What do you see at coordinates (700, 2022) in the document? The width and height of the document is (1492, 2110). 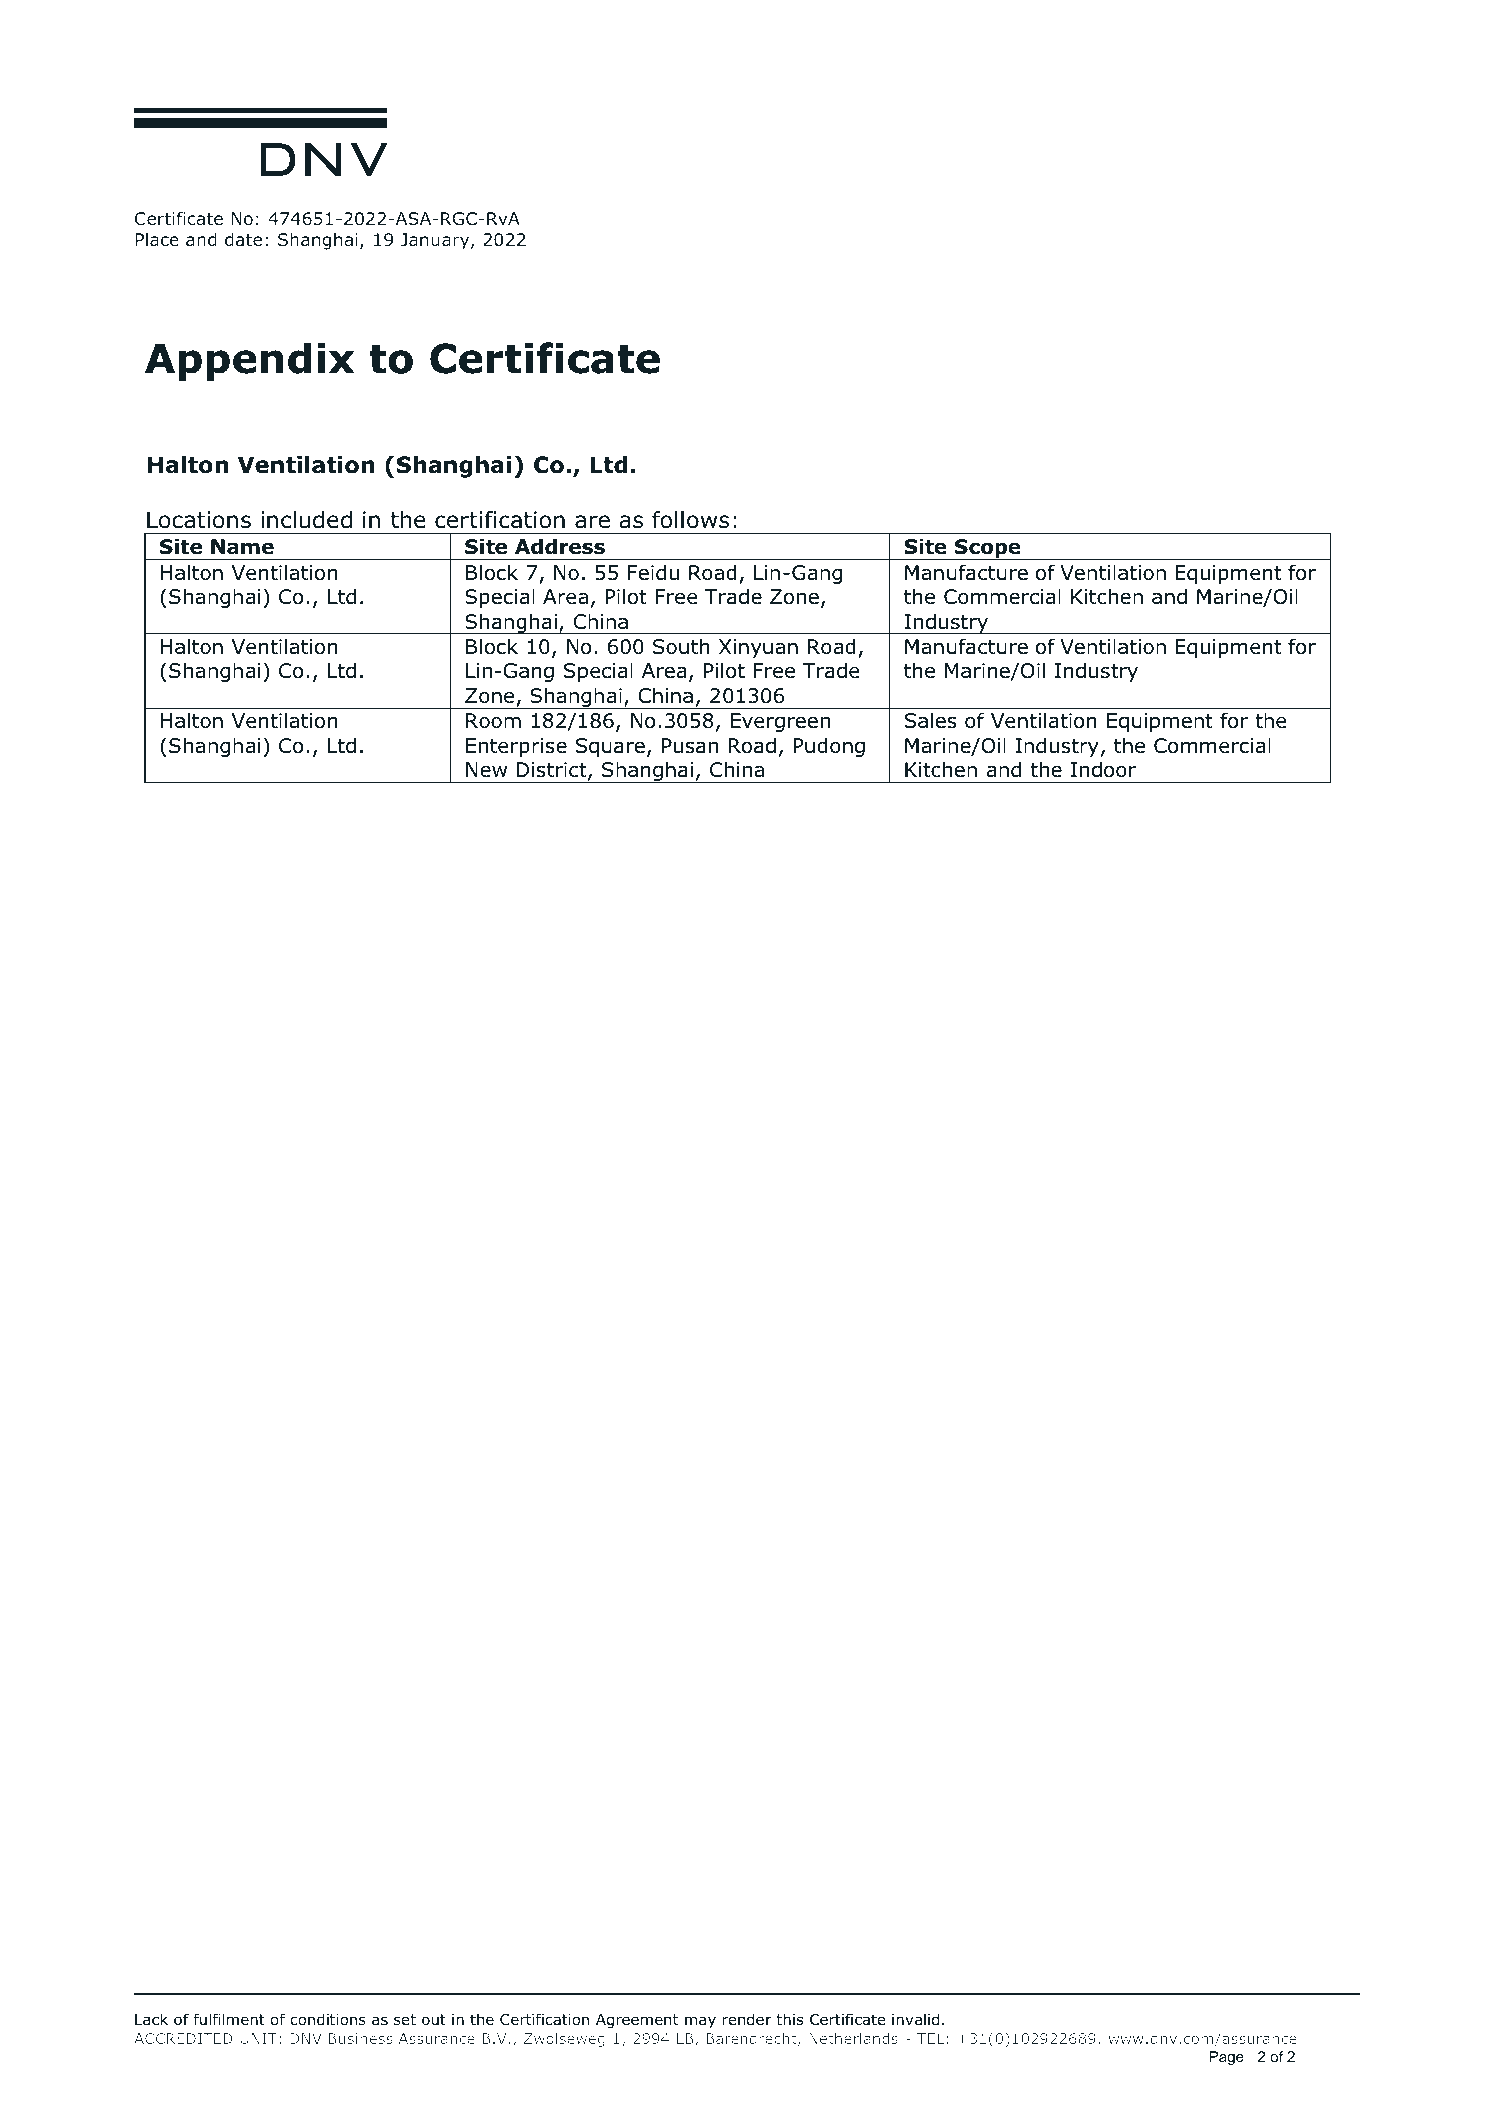 I see `may` at bounding box center [700, 2022].
